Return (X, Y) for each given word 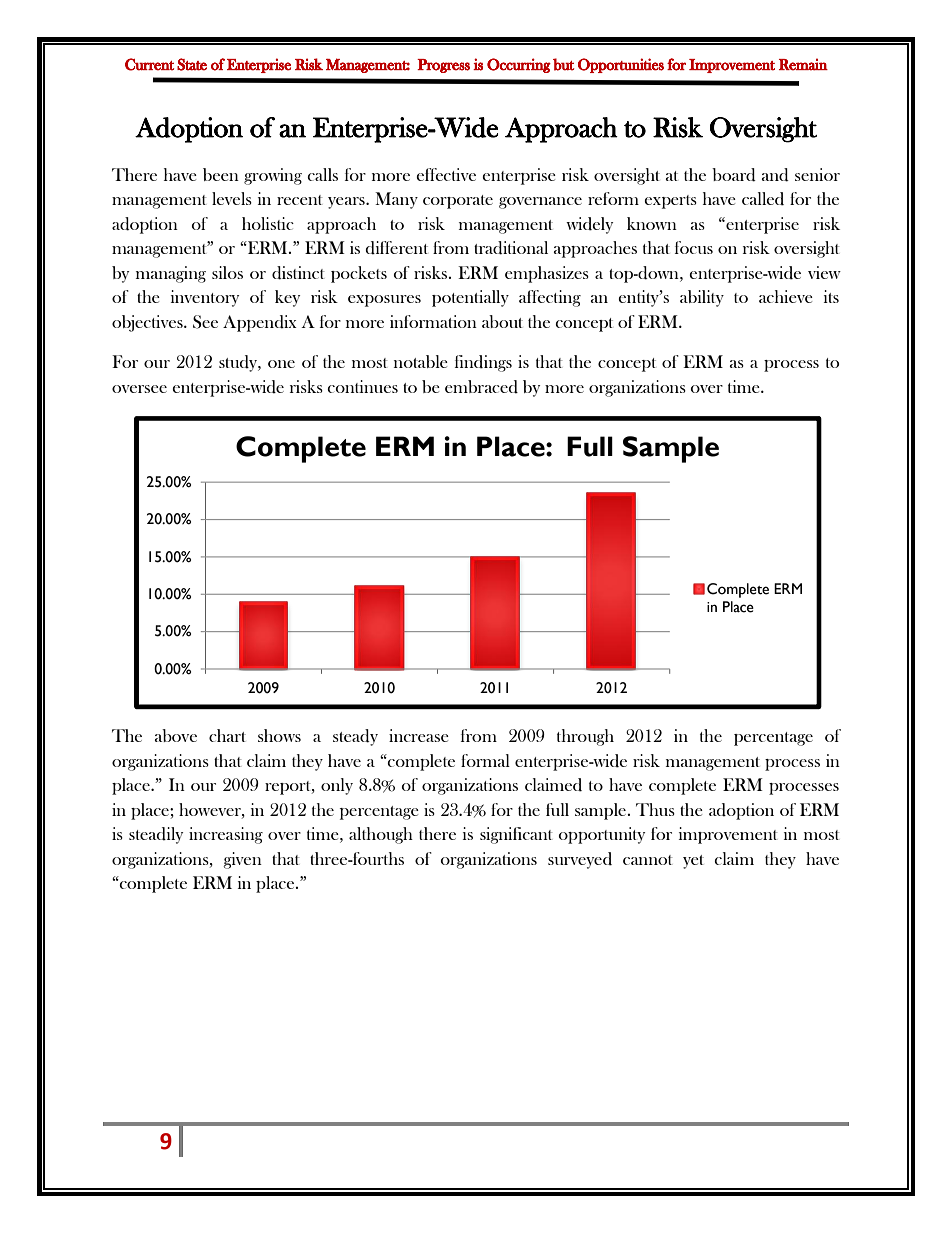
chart (227, 735)
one (281, 364)
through (585, 737)
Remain (803, 64)
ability (702, 298)
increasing (226, 835)
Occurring (519, 65)
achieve (786, 296)
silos (227, 272)
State (192, 64)
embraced (481, 387)
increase (419, 735)
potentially (470, 298)
